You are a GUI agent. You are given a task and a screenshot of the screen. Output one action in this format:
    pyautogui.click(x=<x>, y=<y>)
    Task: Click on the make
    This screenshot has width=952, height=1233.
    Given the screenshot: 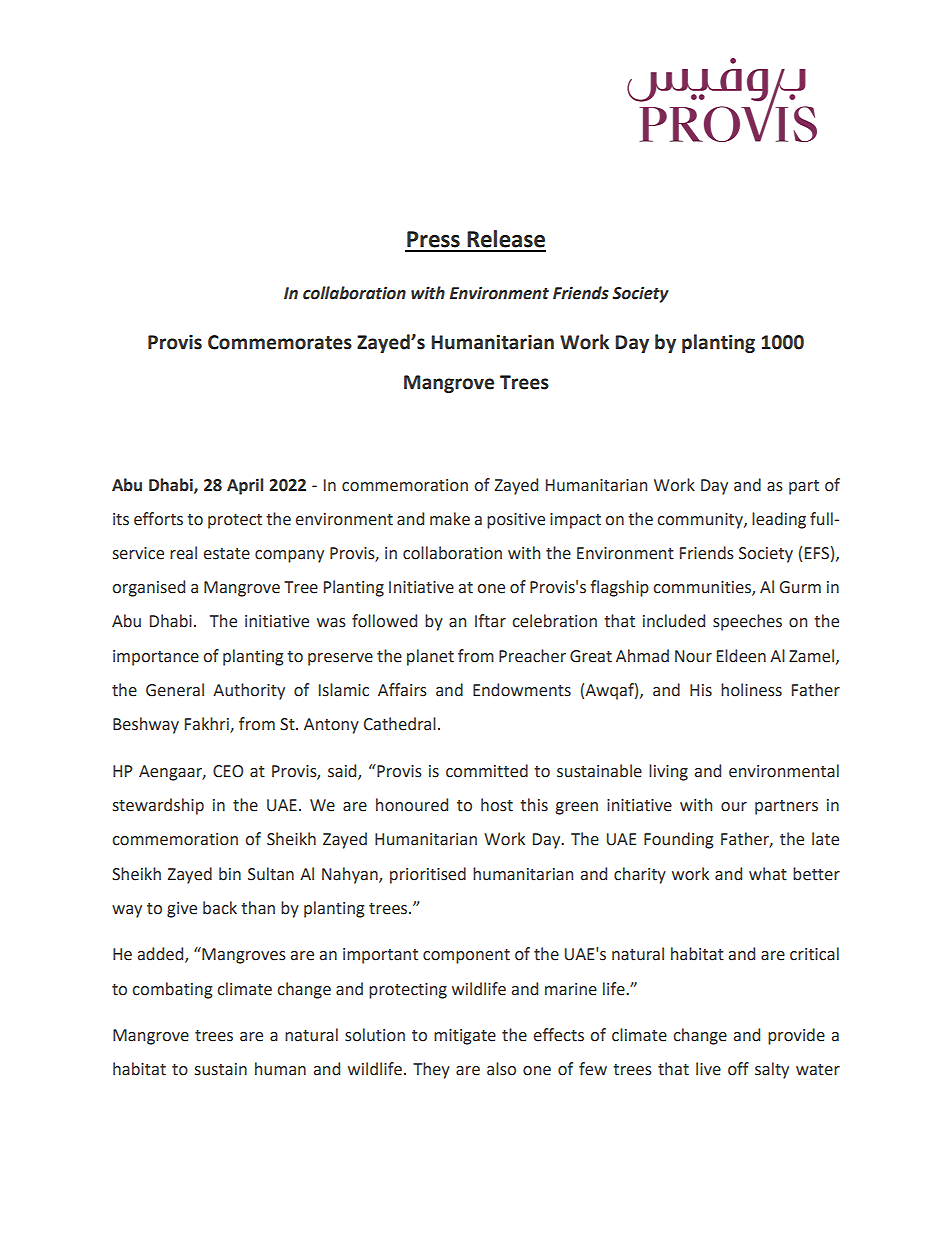 What is the action you would take?
    pyautogui.click(x=450, y=519)
